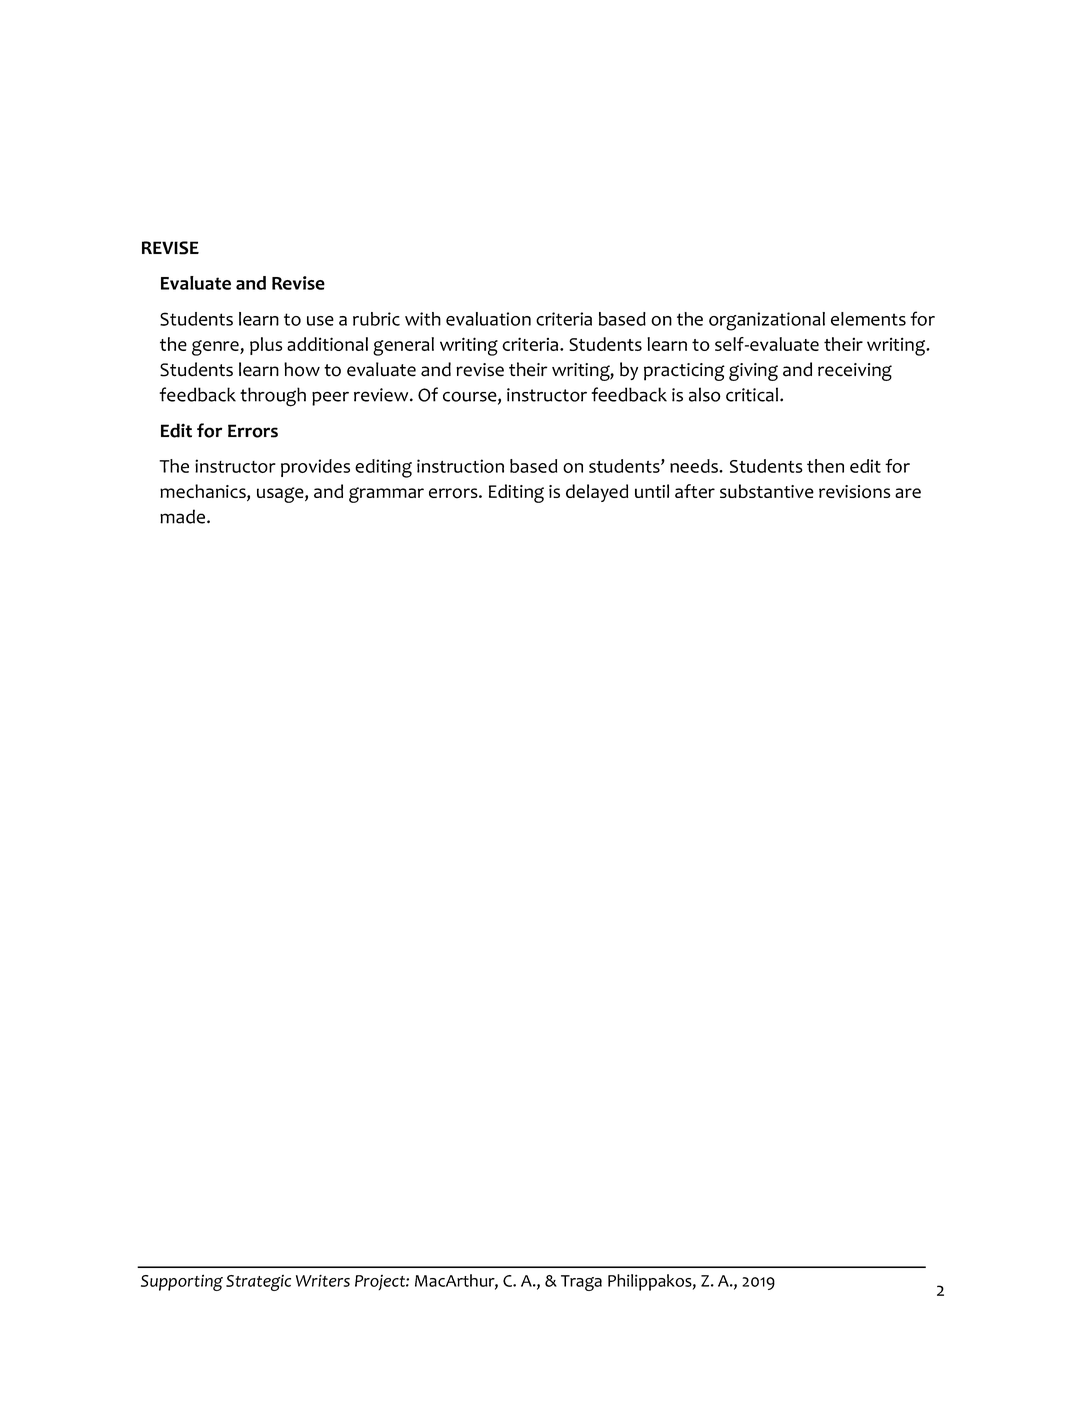 This page has height=1404, width=1085. I want to click on after, so click(695, 491).
